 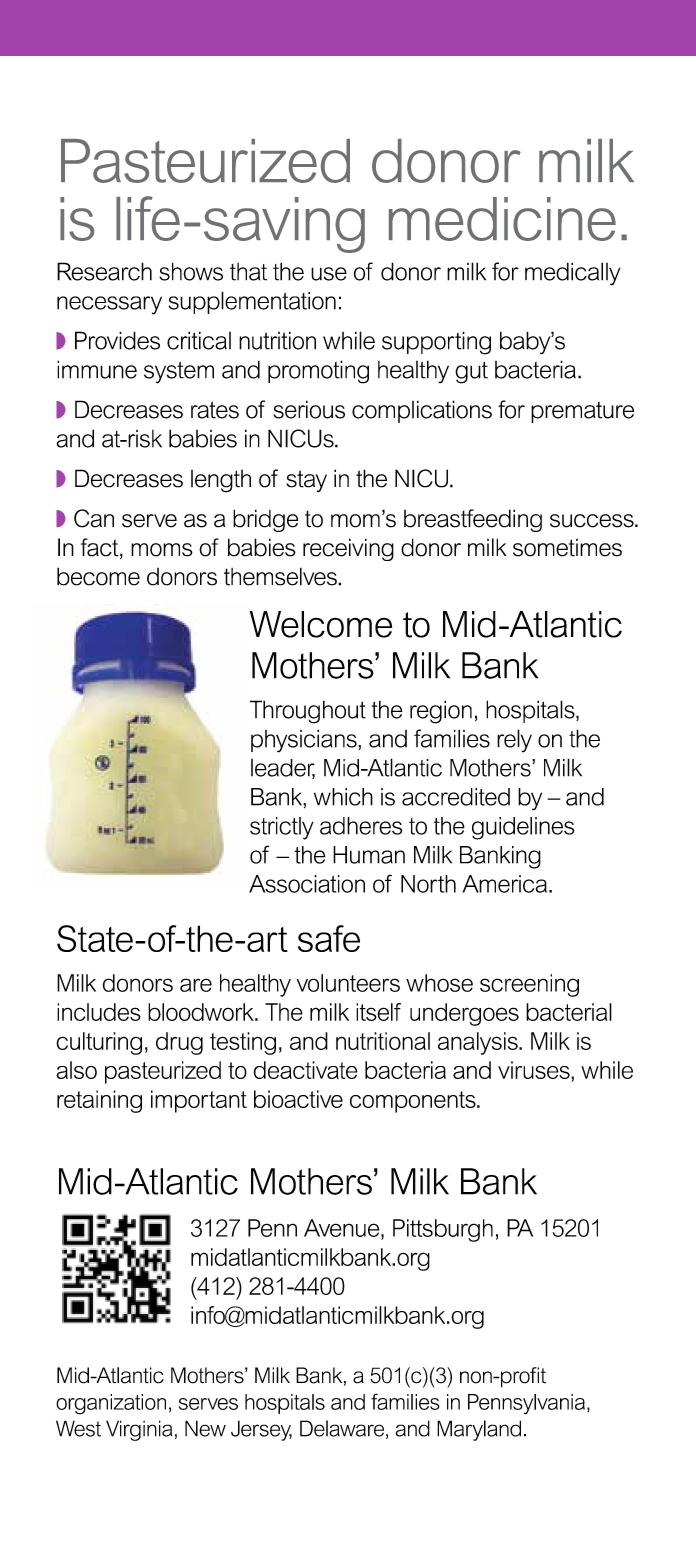 What do you see at coordinates (343, 797) in the document?
I see `which` at bounding box center [343, 797].
